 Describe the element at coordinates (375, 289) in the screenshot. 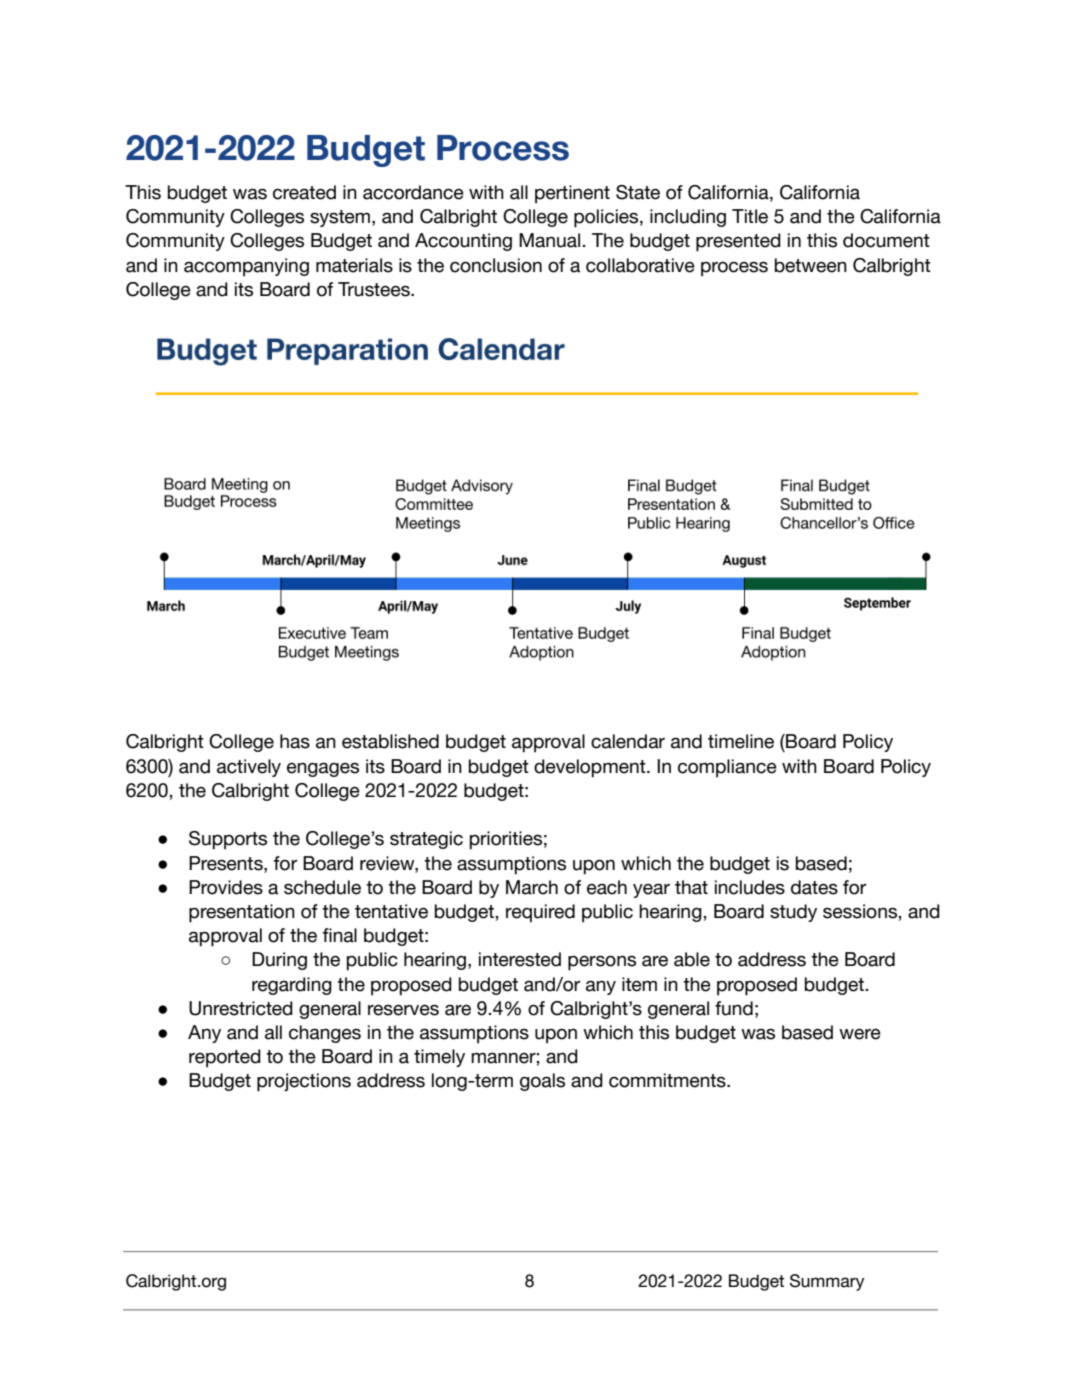

I see `Trustees` at that location.
